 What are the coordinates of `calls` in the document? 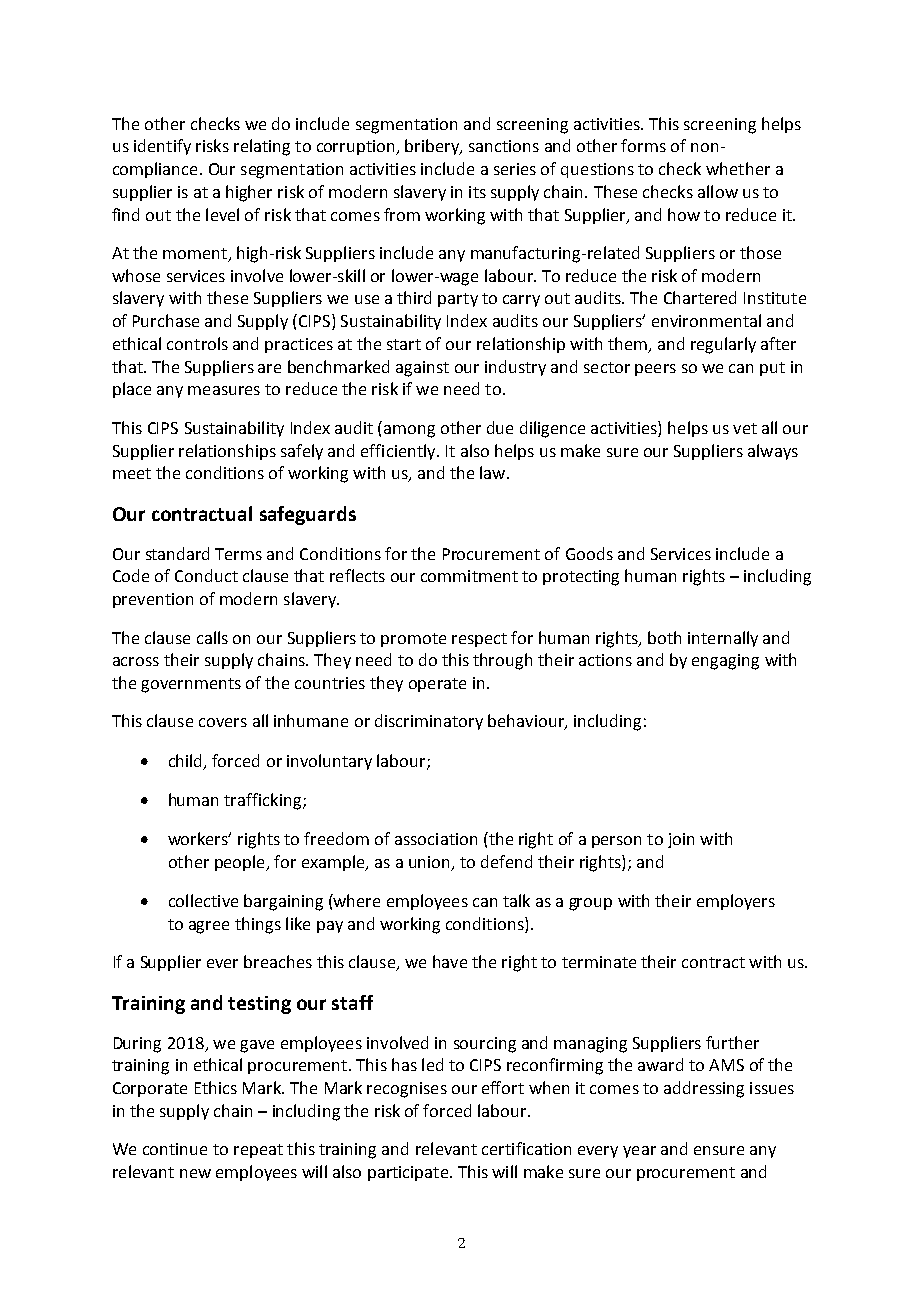 It's located at (212, 637).
